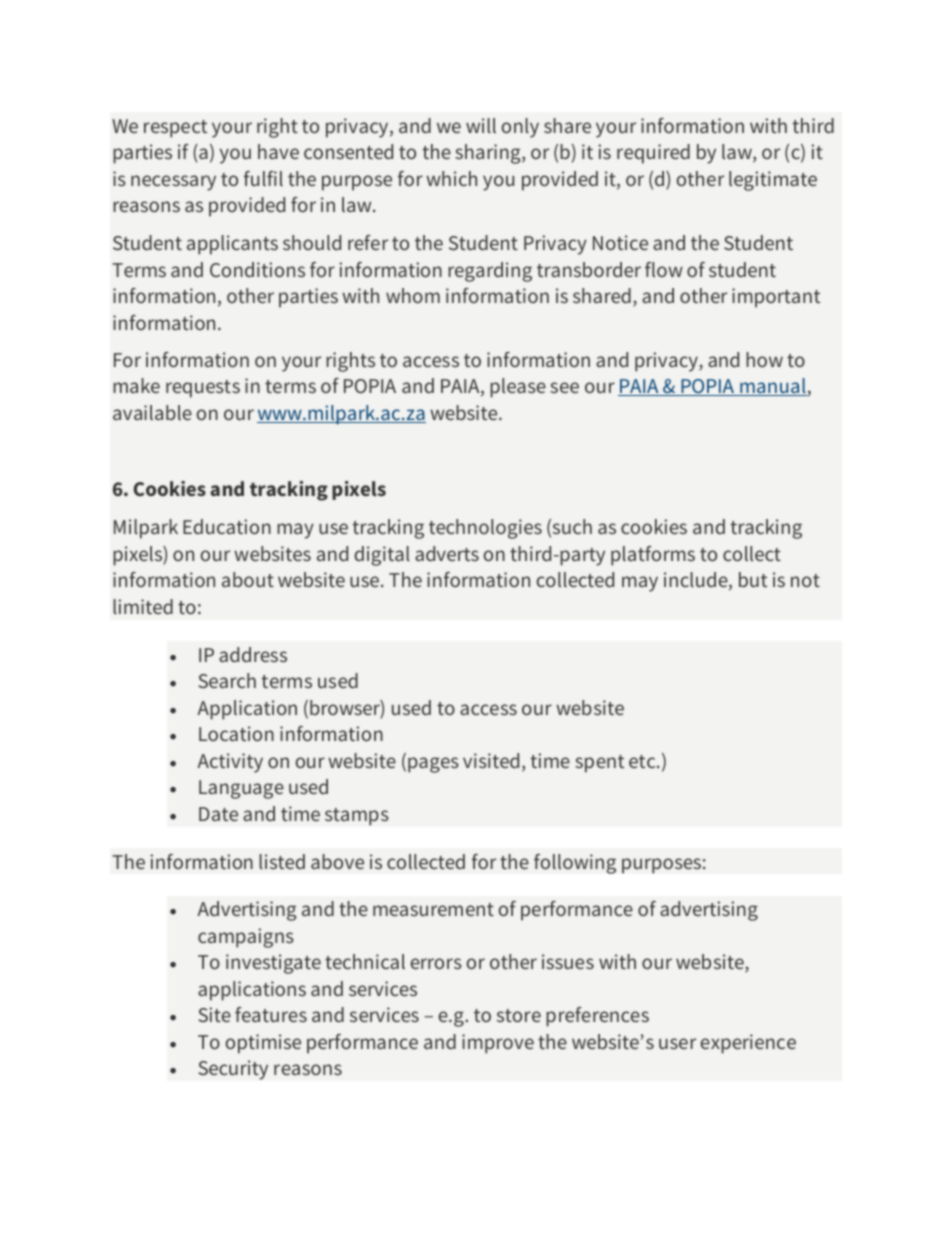  I want to click on adverts, so click(447, 553).
